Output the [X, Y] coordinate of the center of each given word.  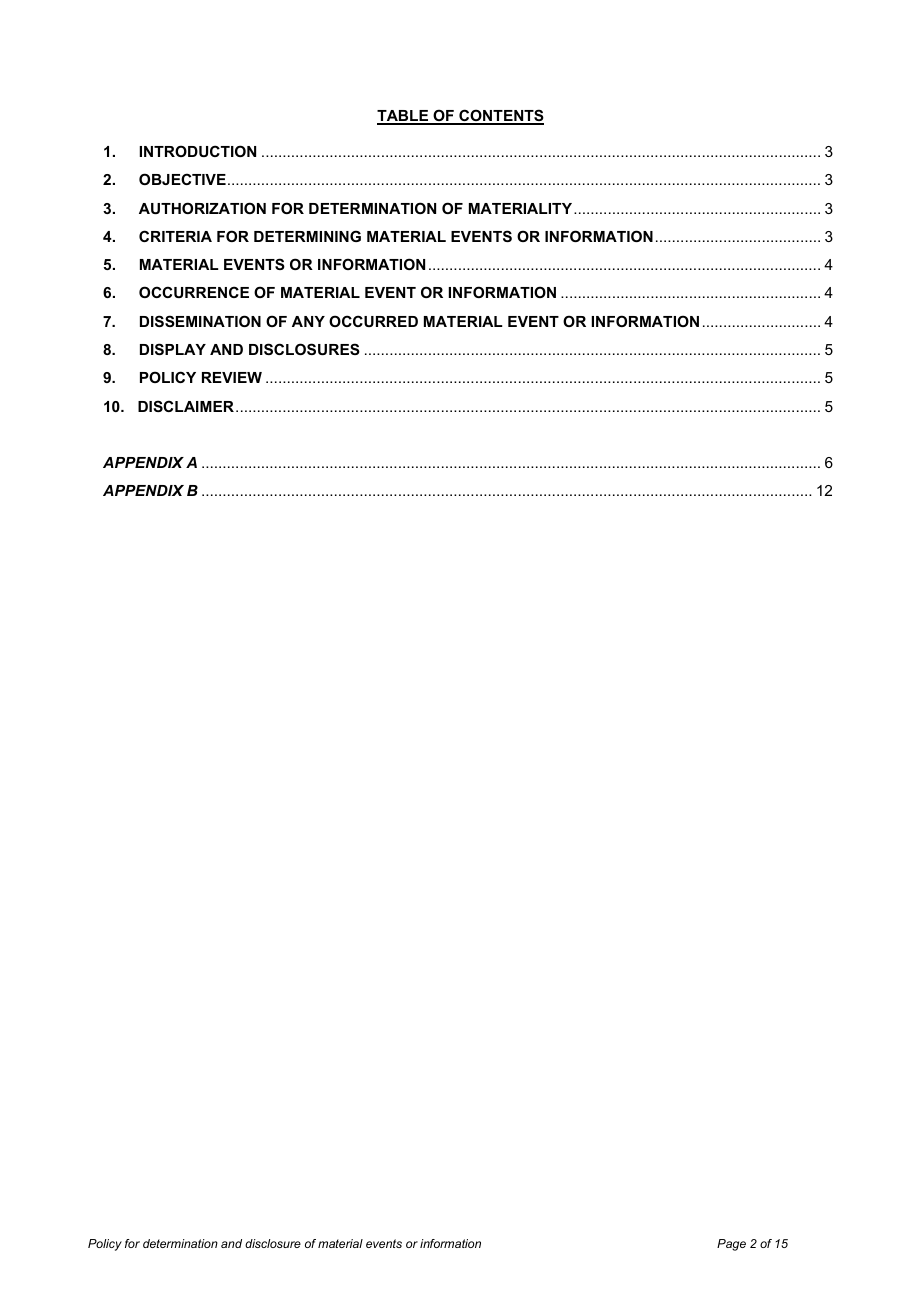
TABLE [404, 117]
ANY [308, 321]
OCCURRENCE [194, 292]
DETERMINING [307, 236]
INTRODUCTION [198, 151]
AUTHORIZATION [202, 208]
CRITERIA [175, 236]
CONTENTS [500, 116]
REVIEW [232, 377]
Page [731, 1245]
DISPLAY [173, 349]
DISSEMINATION [200, 321]
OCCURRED [373, 321]
